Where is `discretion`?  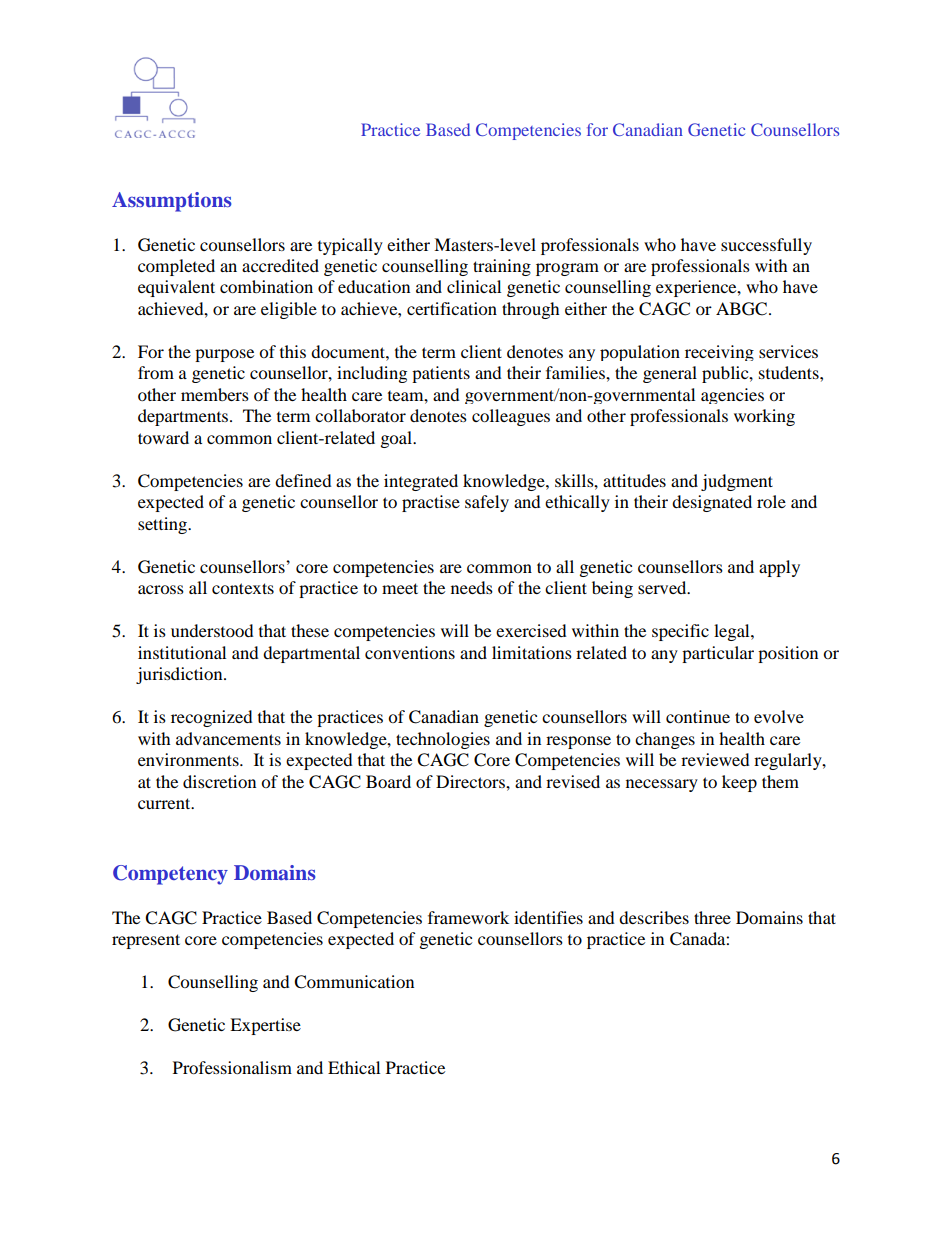
discretion is located at coordinates (219, 781).
